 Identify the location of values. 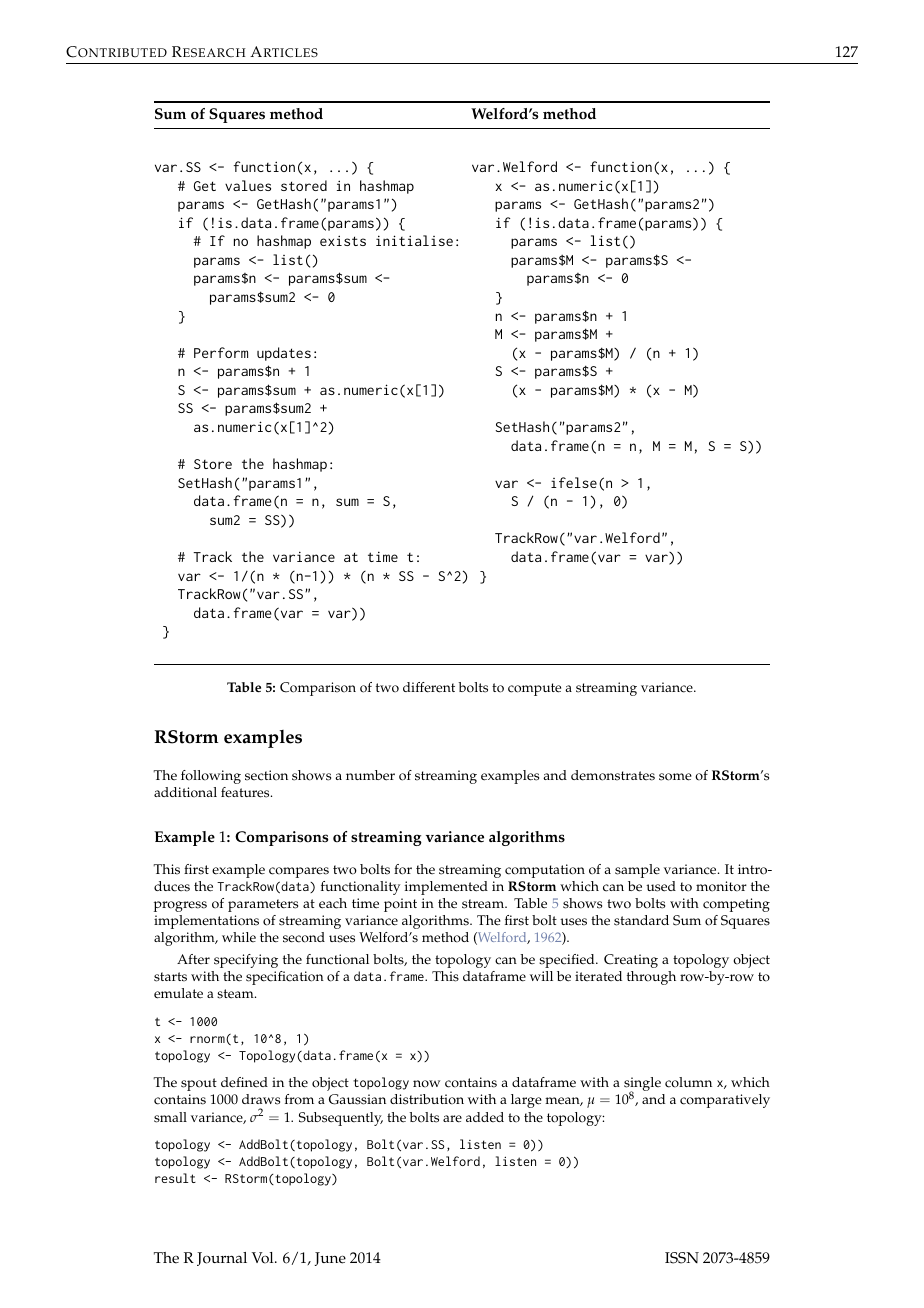
(248, 185).
